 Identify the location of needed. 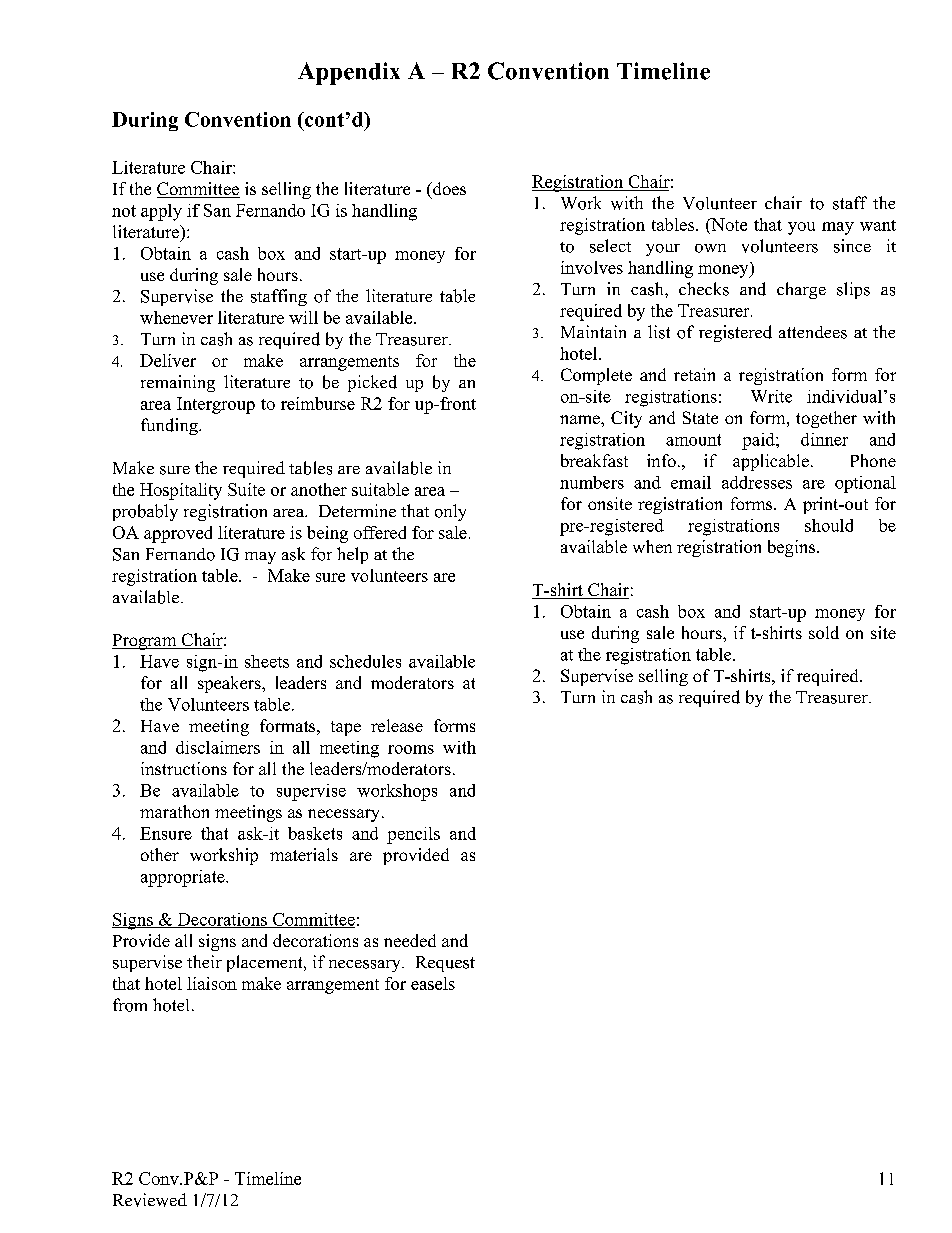
(410, 940).
